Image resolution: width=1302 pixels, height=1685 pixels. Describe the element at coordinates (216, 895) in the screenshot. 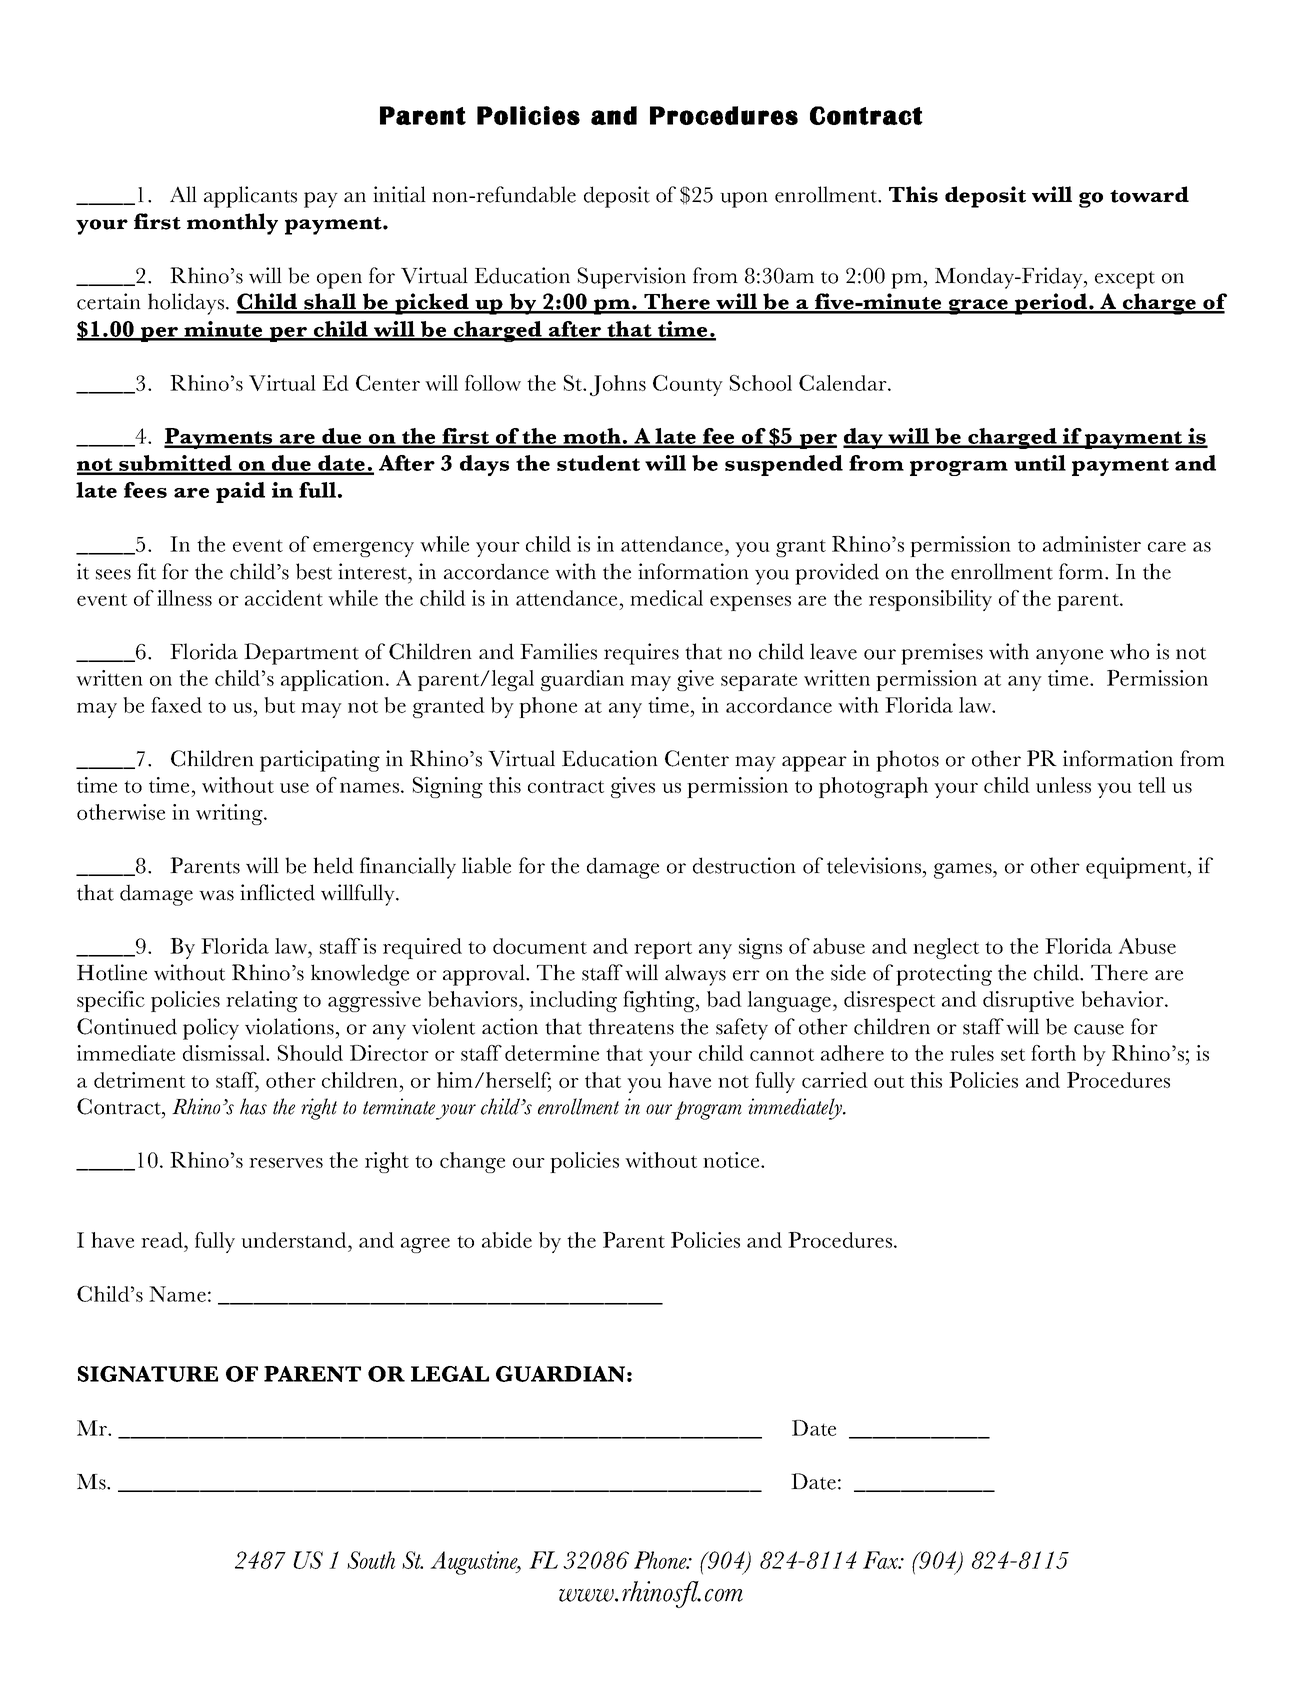

I see `was` at that location.
